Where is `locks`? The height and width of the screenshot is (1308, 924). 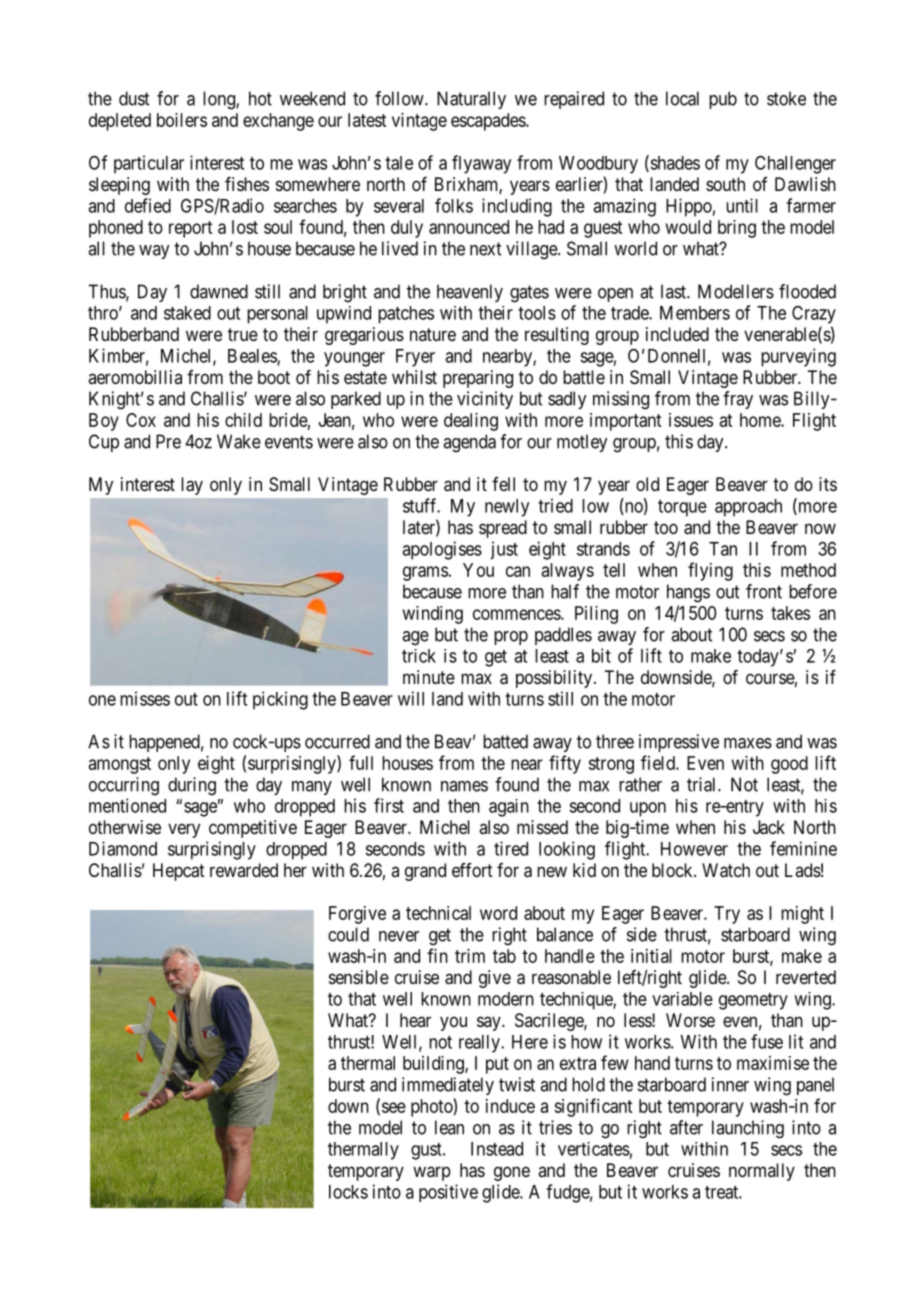
locks is located at coordinates (348, 1192).
